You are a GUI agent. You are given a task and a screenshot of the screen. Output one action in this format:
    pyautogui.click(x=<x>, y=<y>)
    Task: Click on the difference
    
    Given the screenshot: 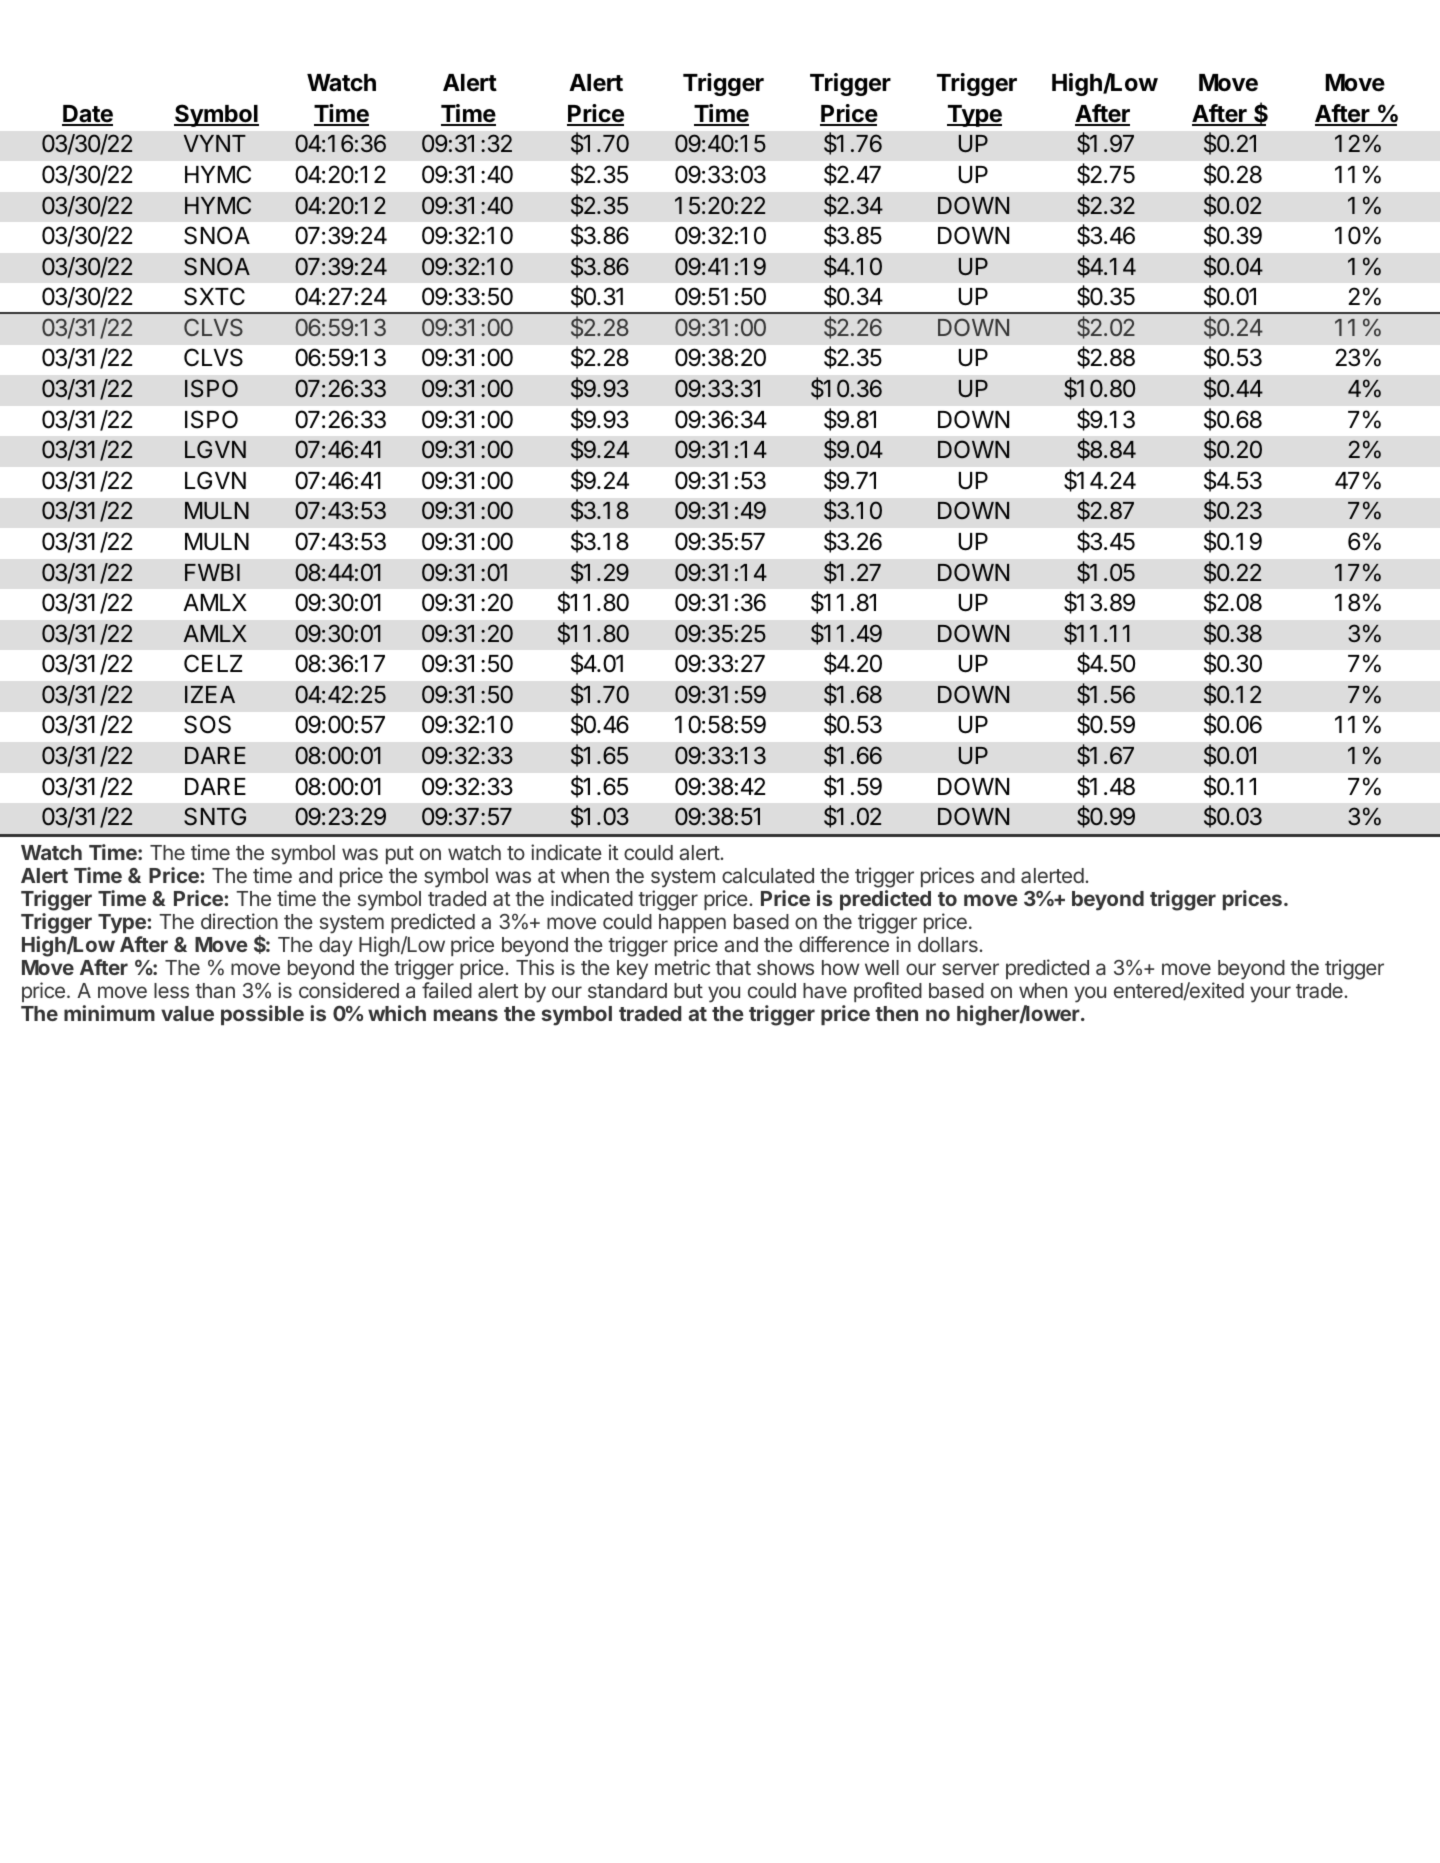 What is the action you would take?
    pyautogui.click(x=844, y=944)
